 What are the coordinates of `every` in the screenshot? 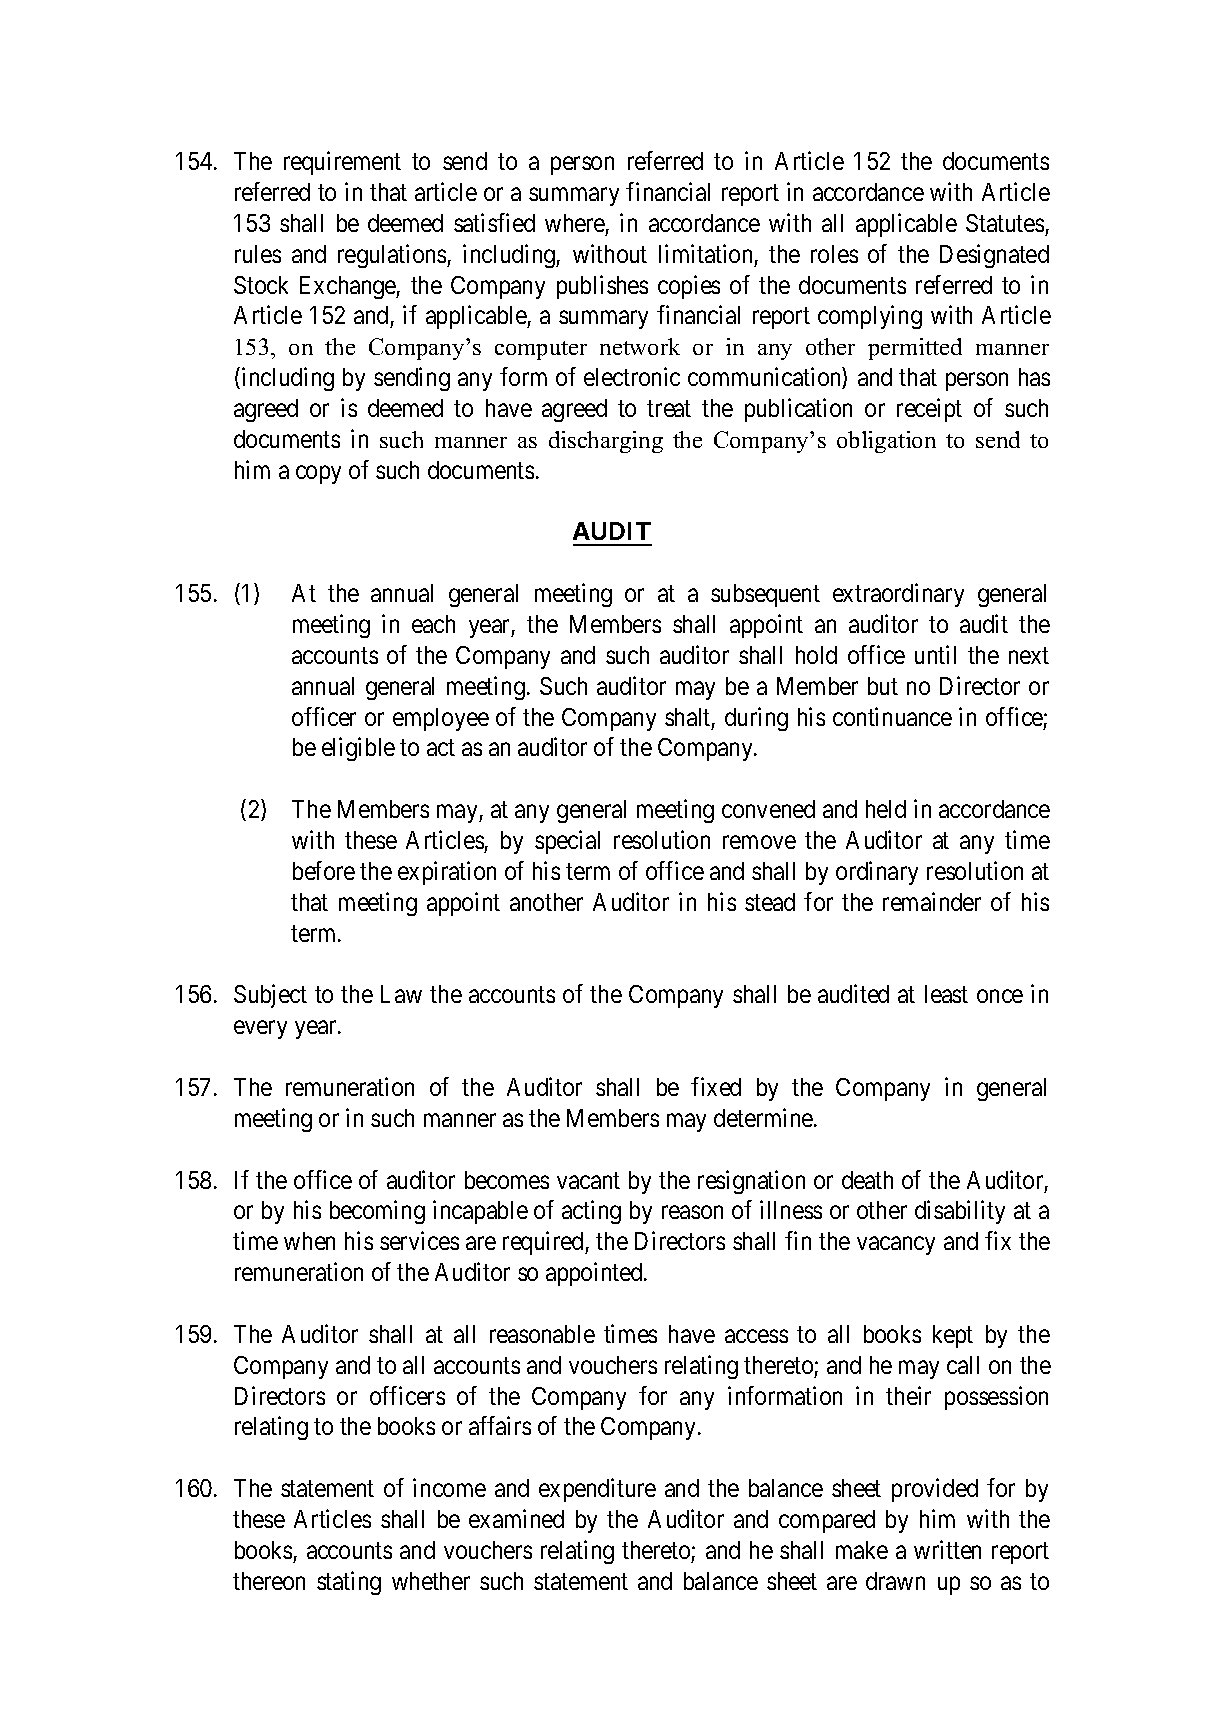 It's located at (260, 1030).
